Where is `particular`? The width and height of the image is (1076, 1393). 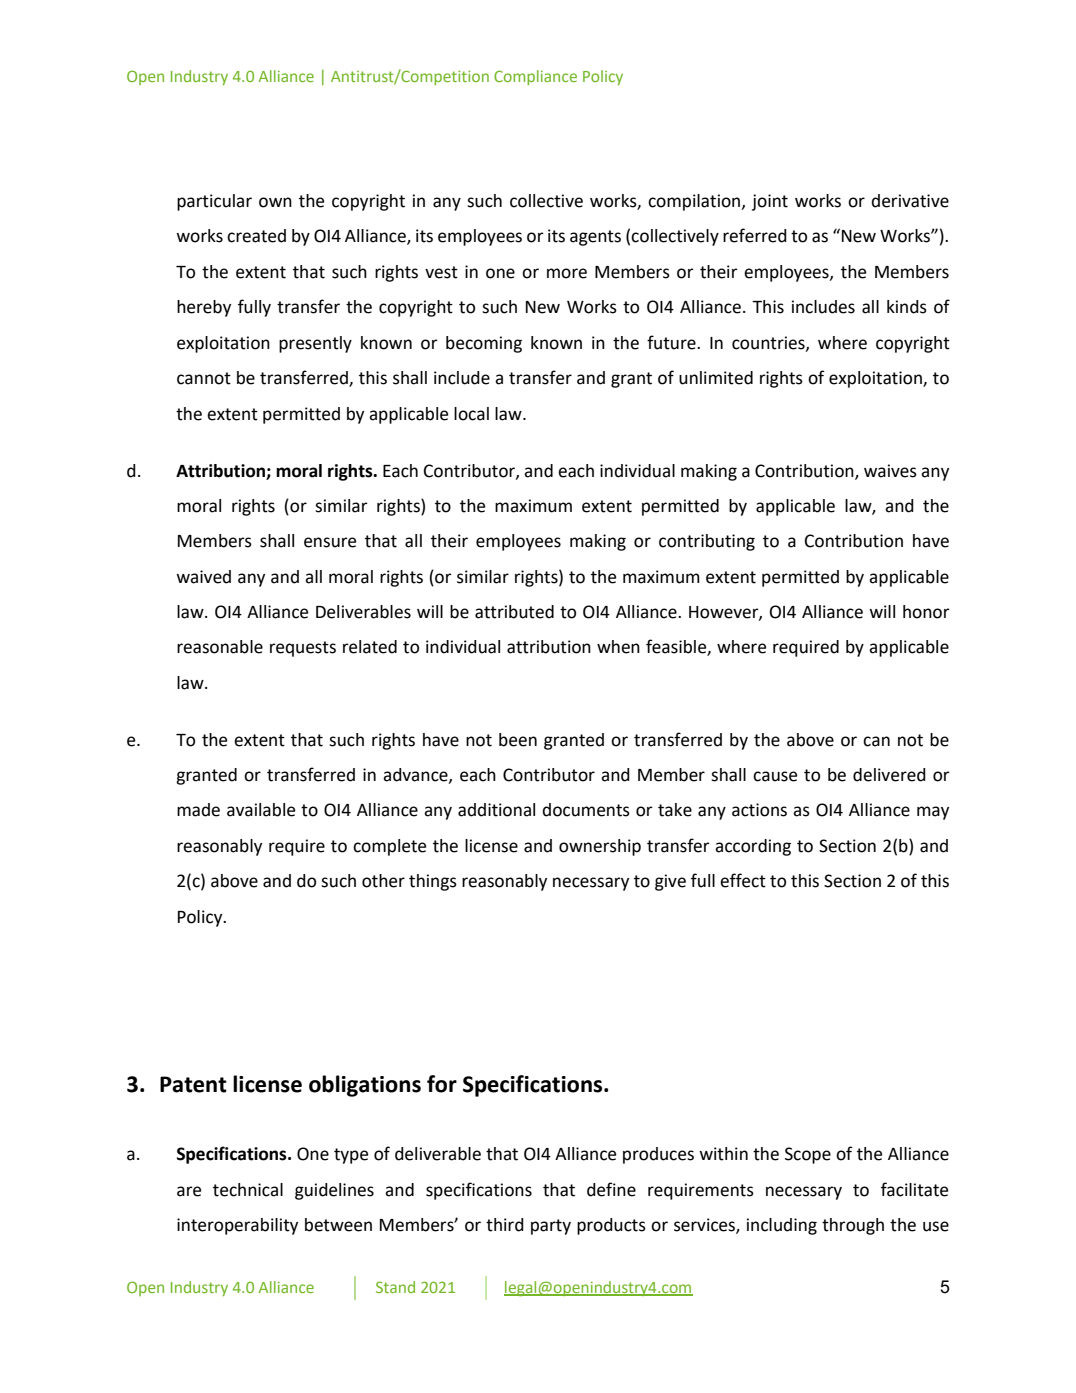 particular is located at coordinates (214, 202).
